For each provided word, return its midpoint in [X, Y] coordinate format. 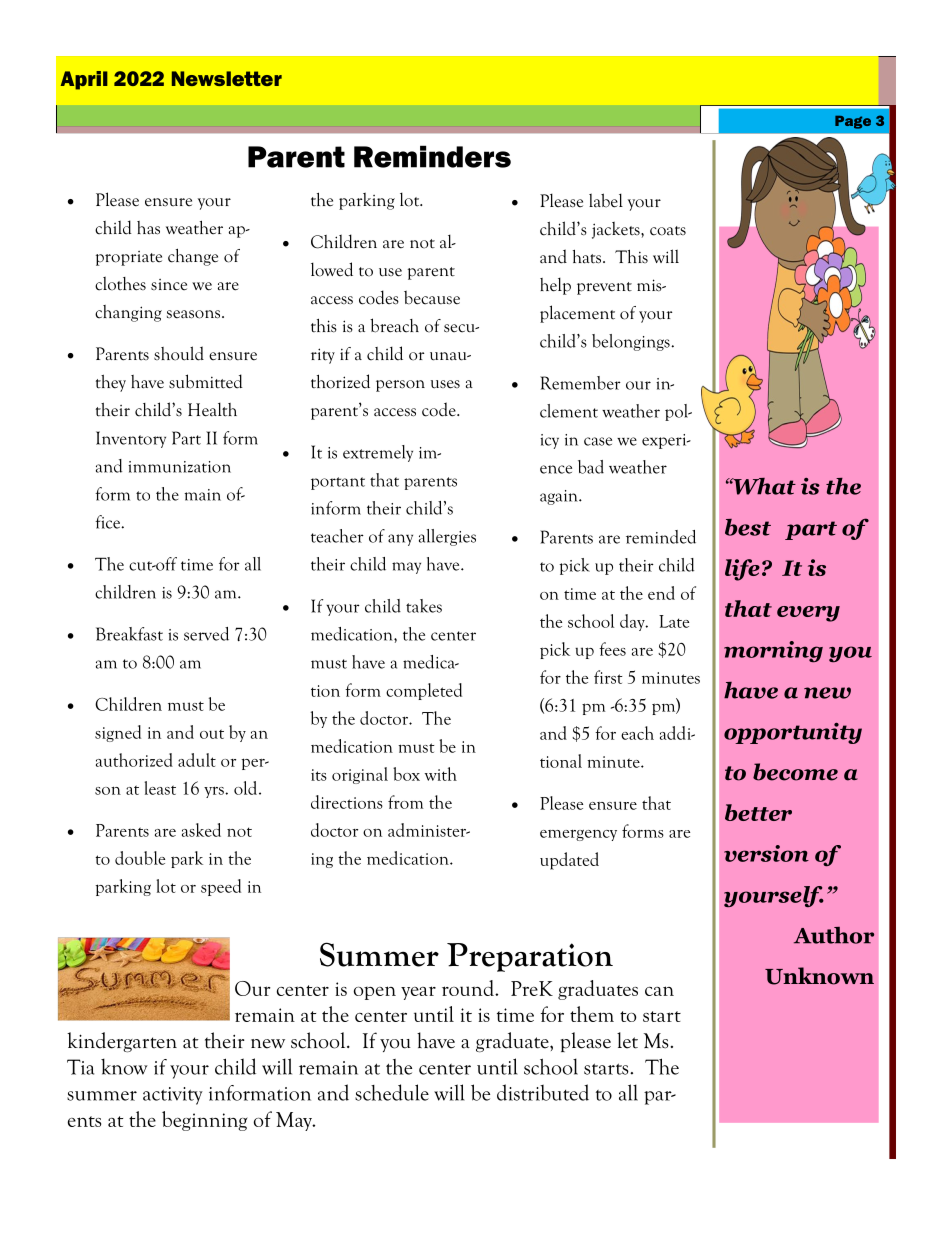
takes [424, 606]
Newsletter [227, 78]
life [742, 570]
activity [173, 1096]
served [206, 634]
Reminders [432, 156]
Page [853, 122]
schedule [392, 1092]
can [659, 991]
